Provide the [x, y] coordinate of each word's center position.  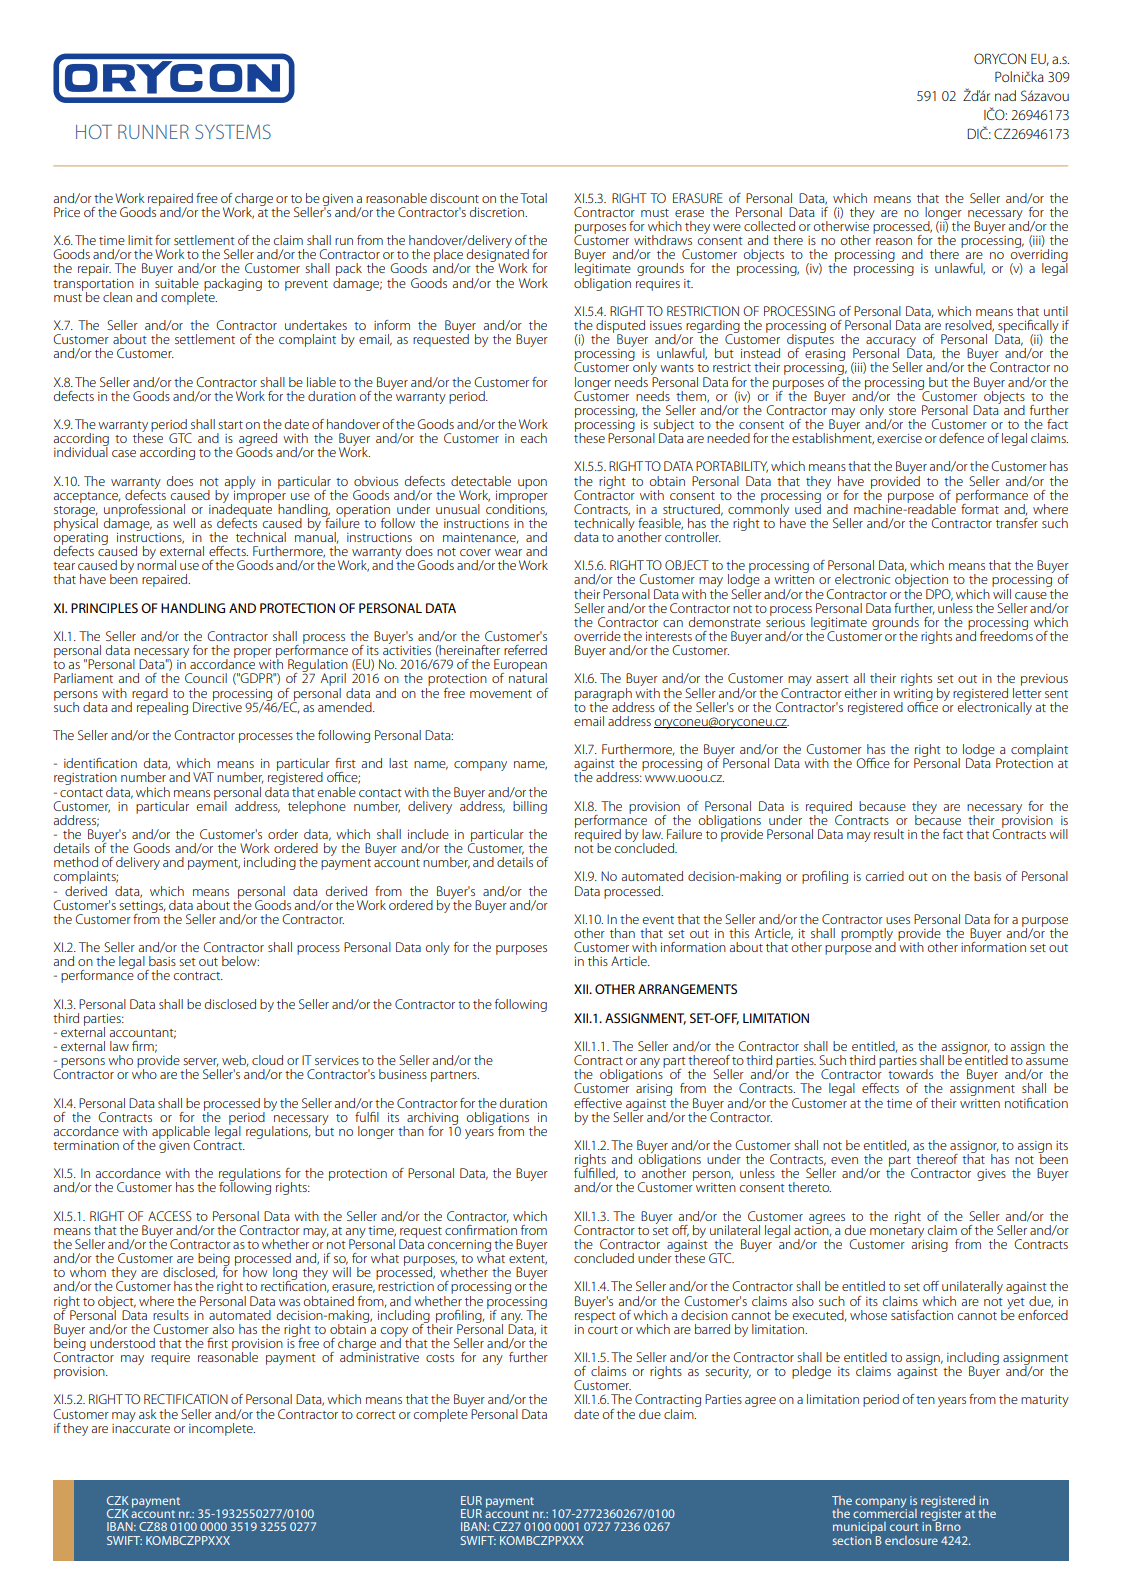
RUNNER [153, 131]
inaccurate [141, 1427]
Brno [947, 1525]
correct [376, 1415]
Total [533, 198]
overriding [1039, 256]
